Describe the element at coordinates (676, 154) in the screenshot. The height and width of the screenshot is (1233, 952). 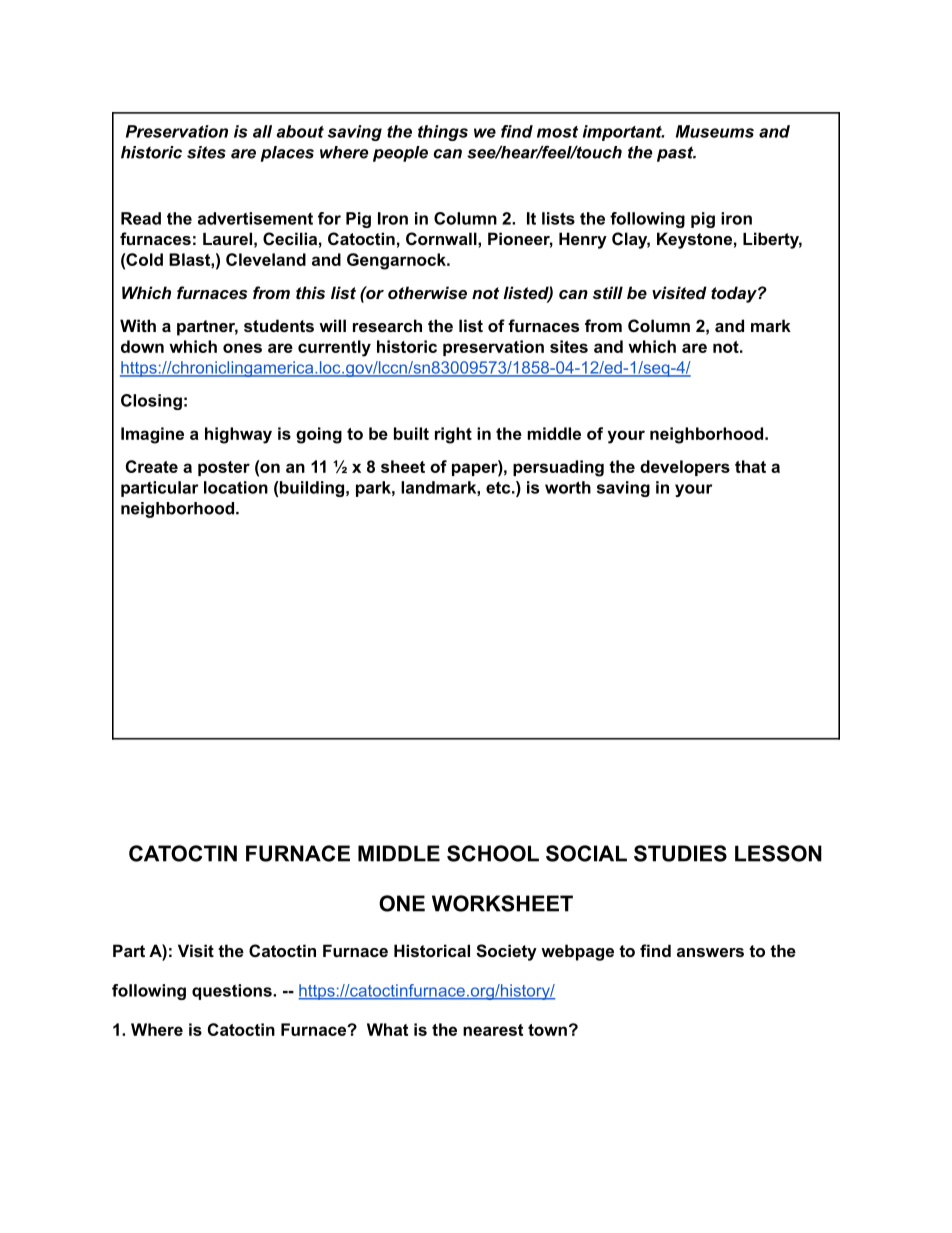
I see `past` at that location.
